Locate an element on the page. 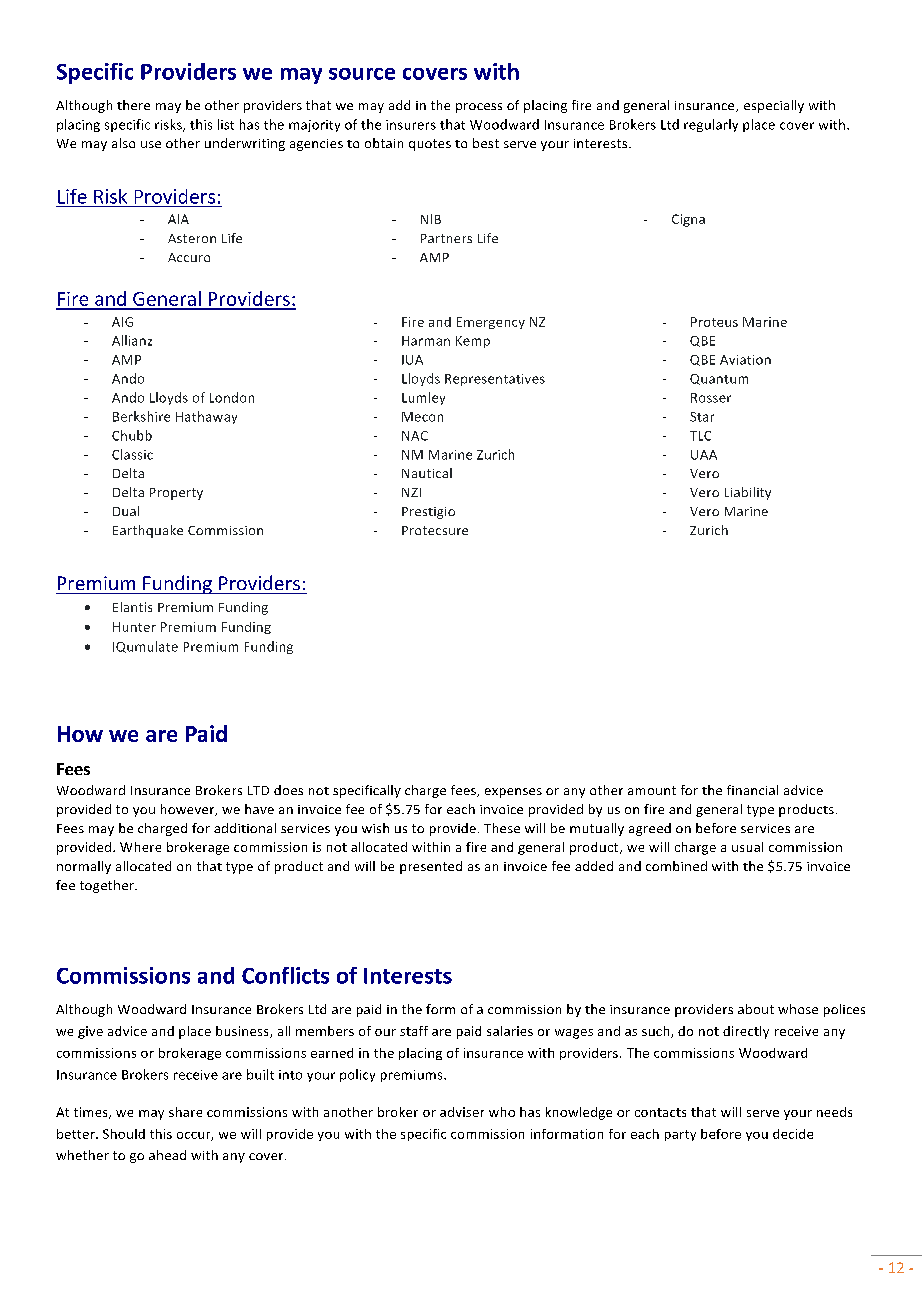  especially is located at coordinates (774, 106).
